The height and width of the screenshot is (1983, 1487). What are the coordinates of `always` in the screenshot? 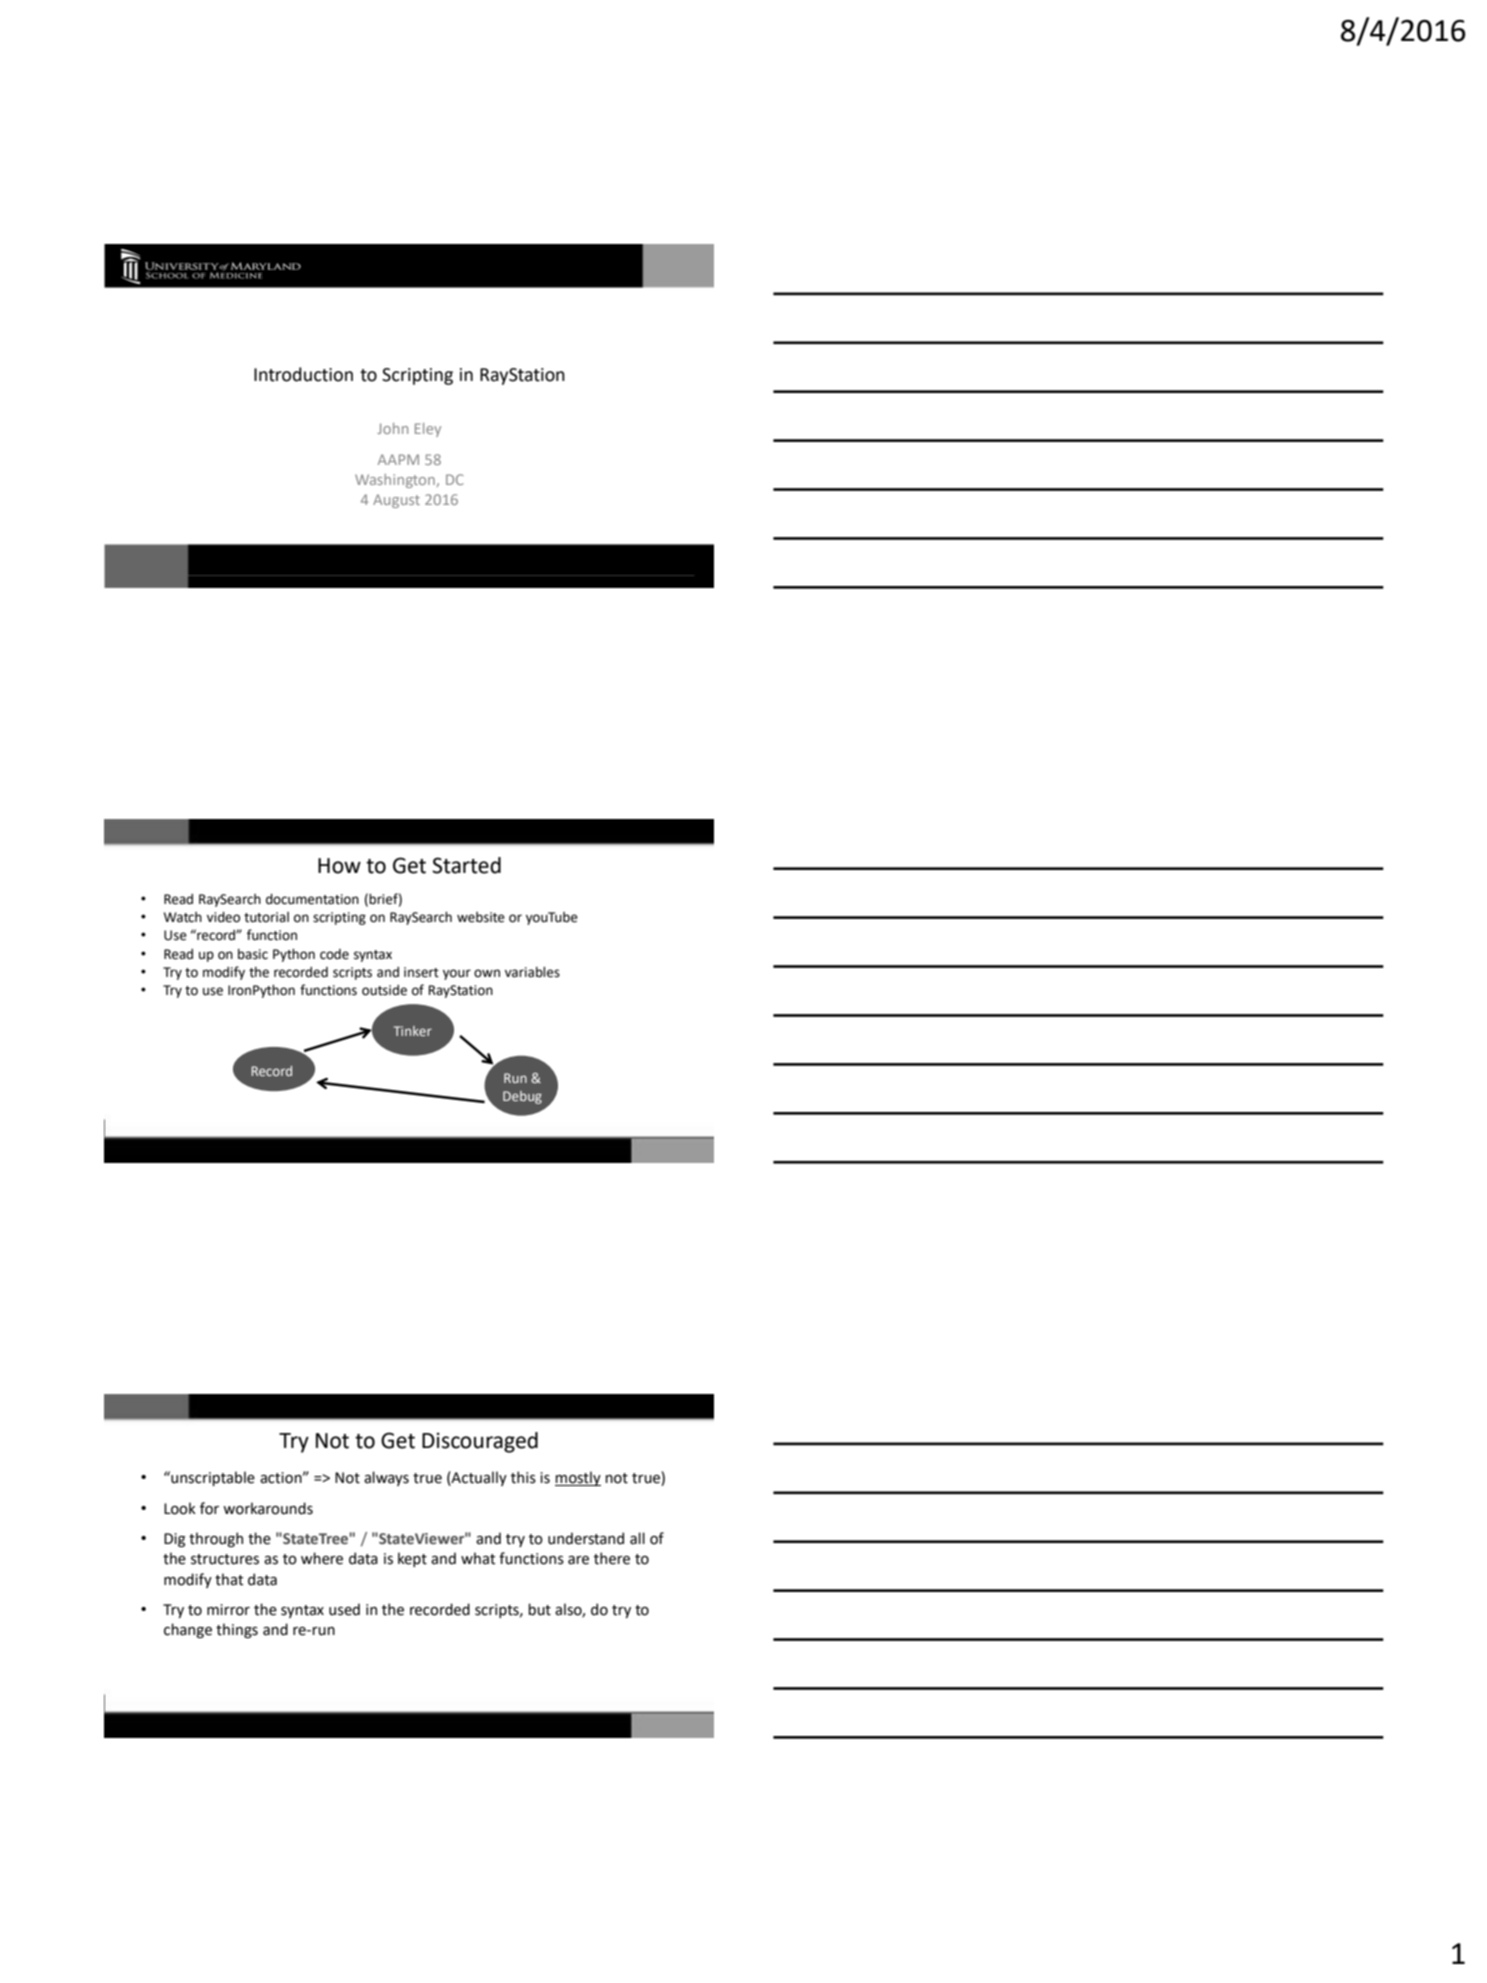 It's located at (386, 1478).
